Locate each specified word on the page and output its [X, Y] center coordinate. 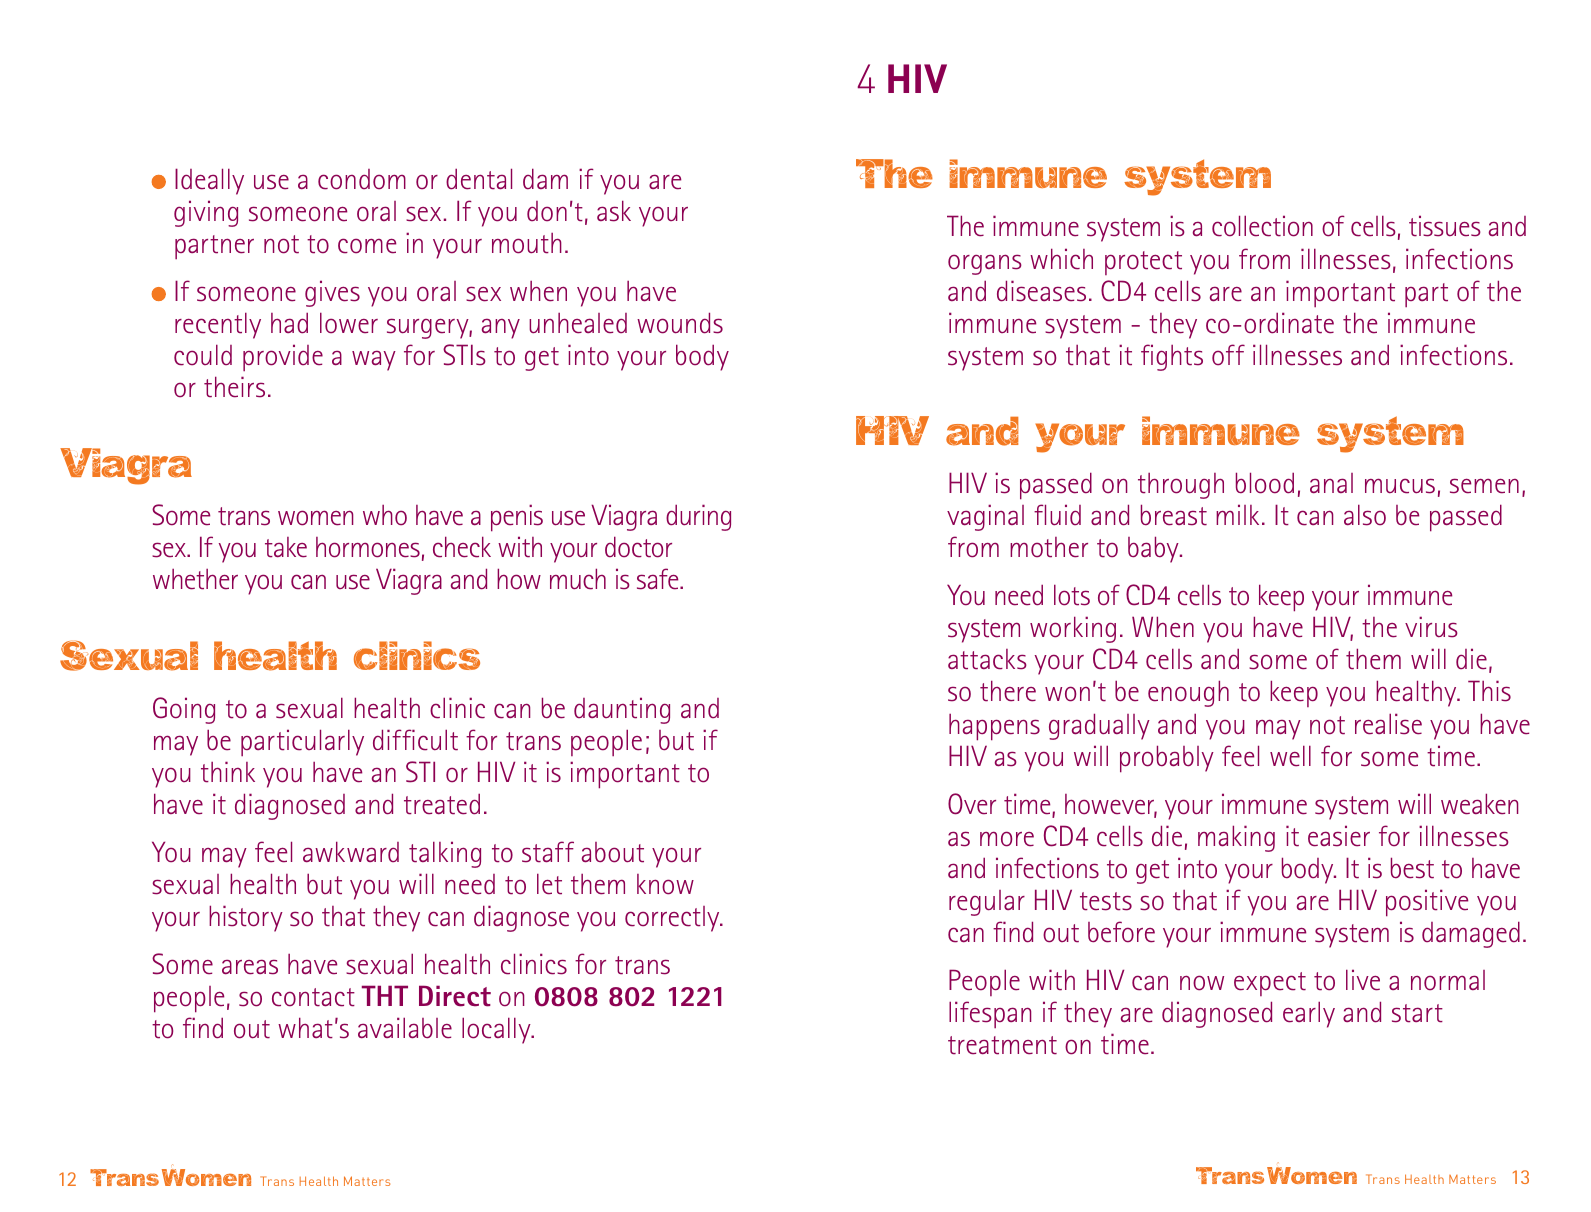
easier [1339, 836]
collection [1262, 226]
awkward [351, 852]
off [1228, 355]
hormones [368, 547]
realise [1388, 724]
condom [362, 179]
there [1008, 691]
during [698, 517]
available [405, 1028]
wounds [680, 323]
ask [614, 211]
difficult [415, 740]
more [1007, 839]
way [374, 361]
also [1365, 515]
